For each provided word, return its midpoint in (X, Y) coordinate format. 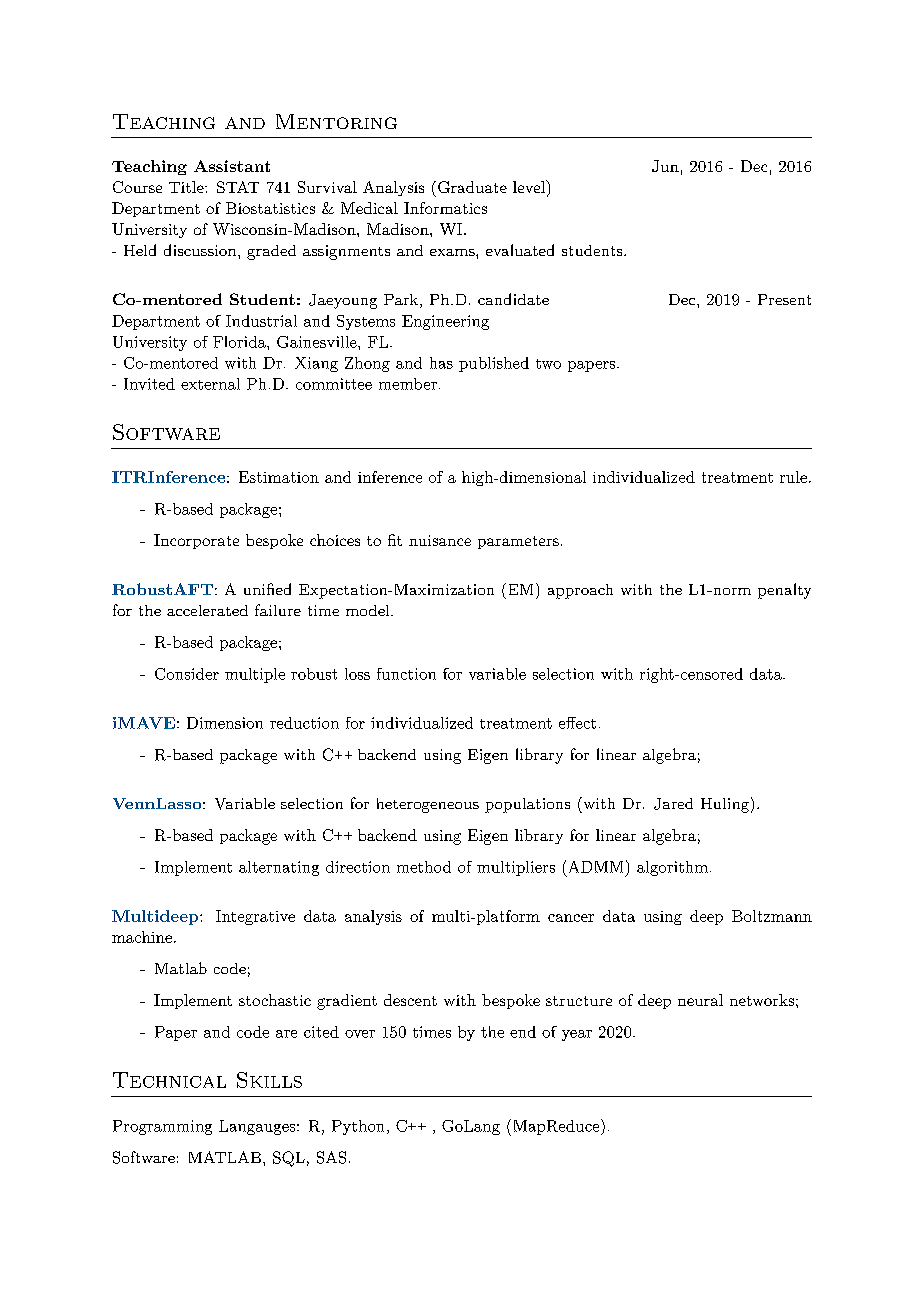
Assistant (232, 166)
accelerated (207, 610)
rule (793, 477)
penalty (784, 591)
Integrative (255, 917)
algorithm (672, 868)
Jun (665, 166)
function (406, 674)
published (494, 364)
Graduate (472, 187)
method (424, 867)
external (210, 384)
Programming (162, 1127)
